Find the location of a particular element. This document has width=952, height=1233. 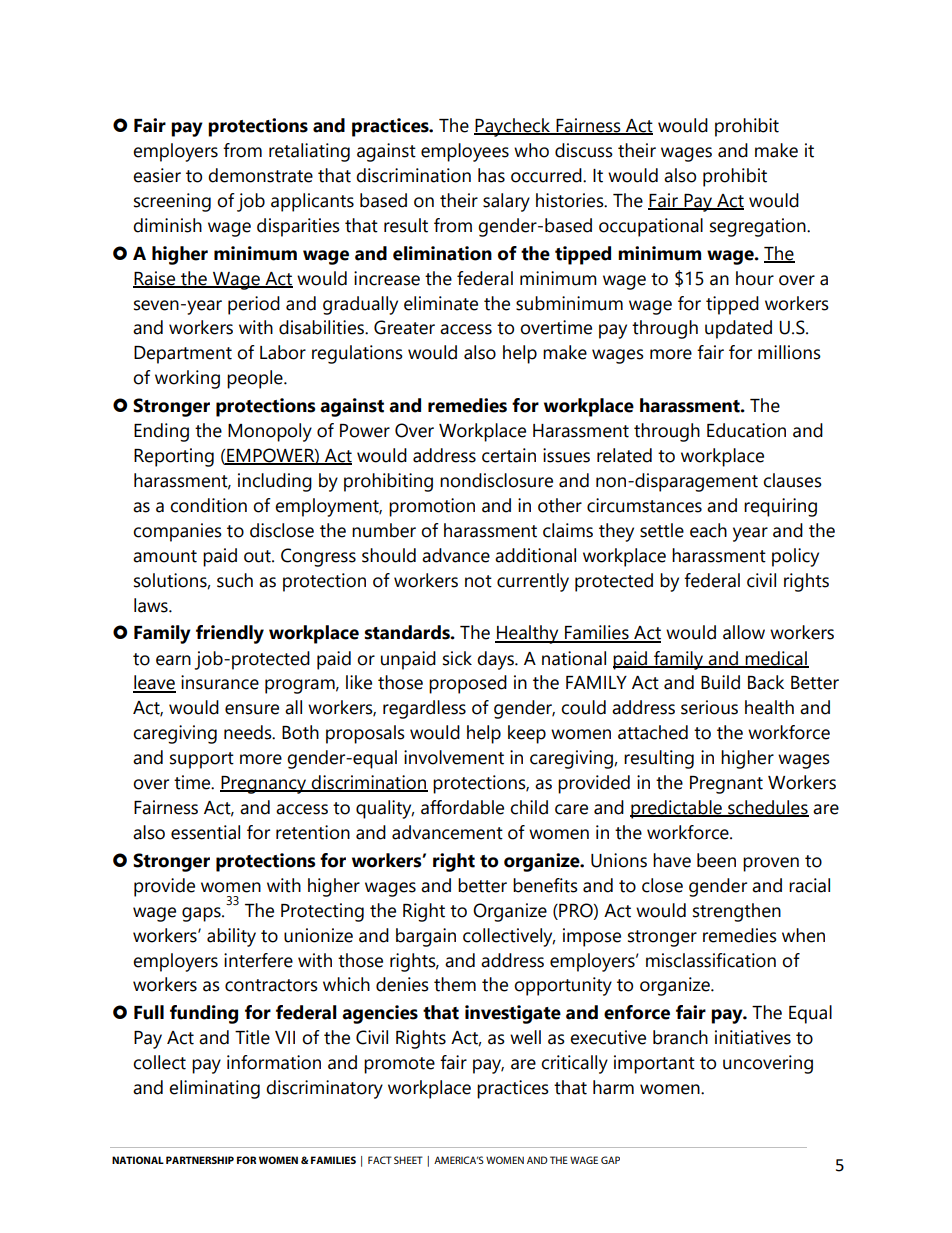

days is located at coordinates (496, 660).
